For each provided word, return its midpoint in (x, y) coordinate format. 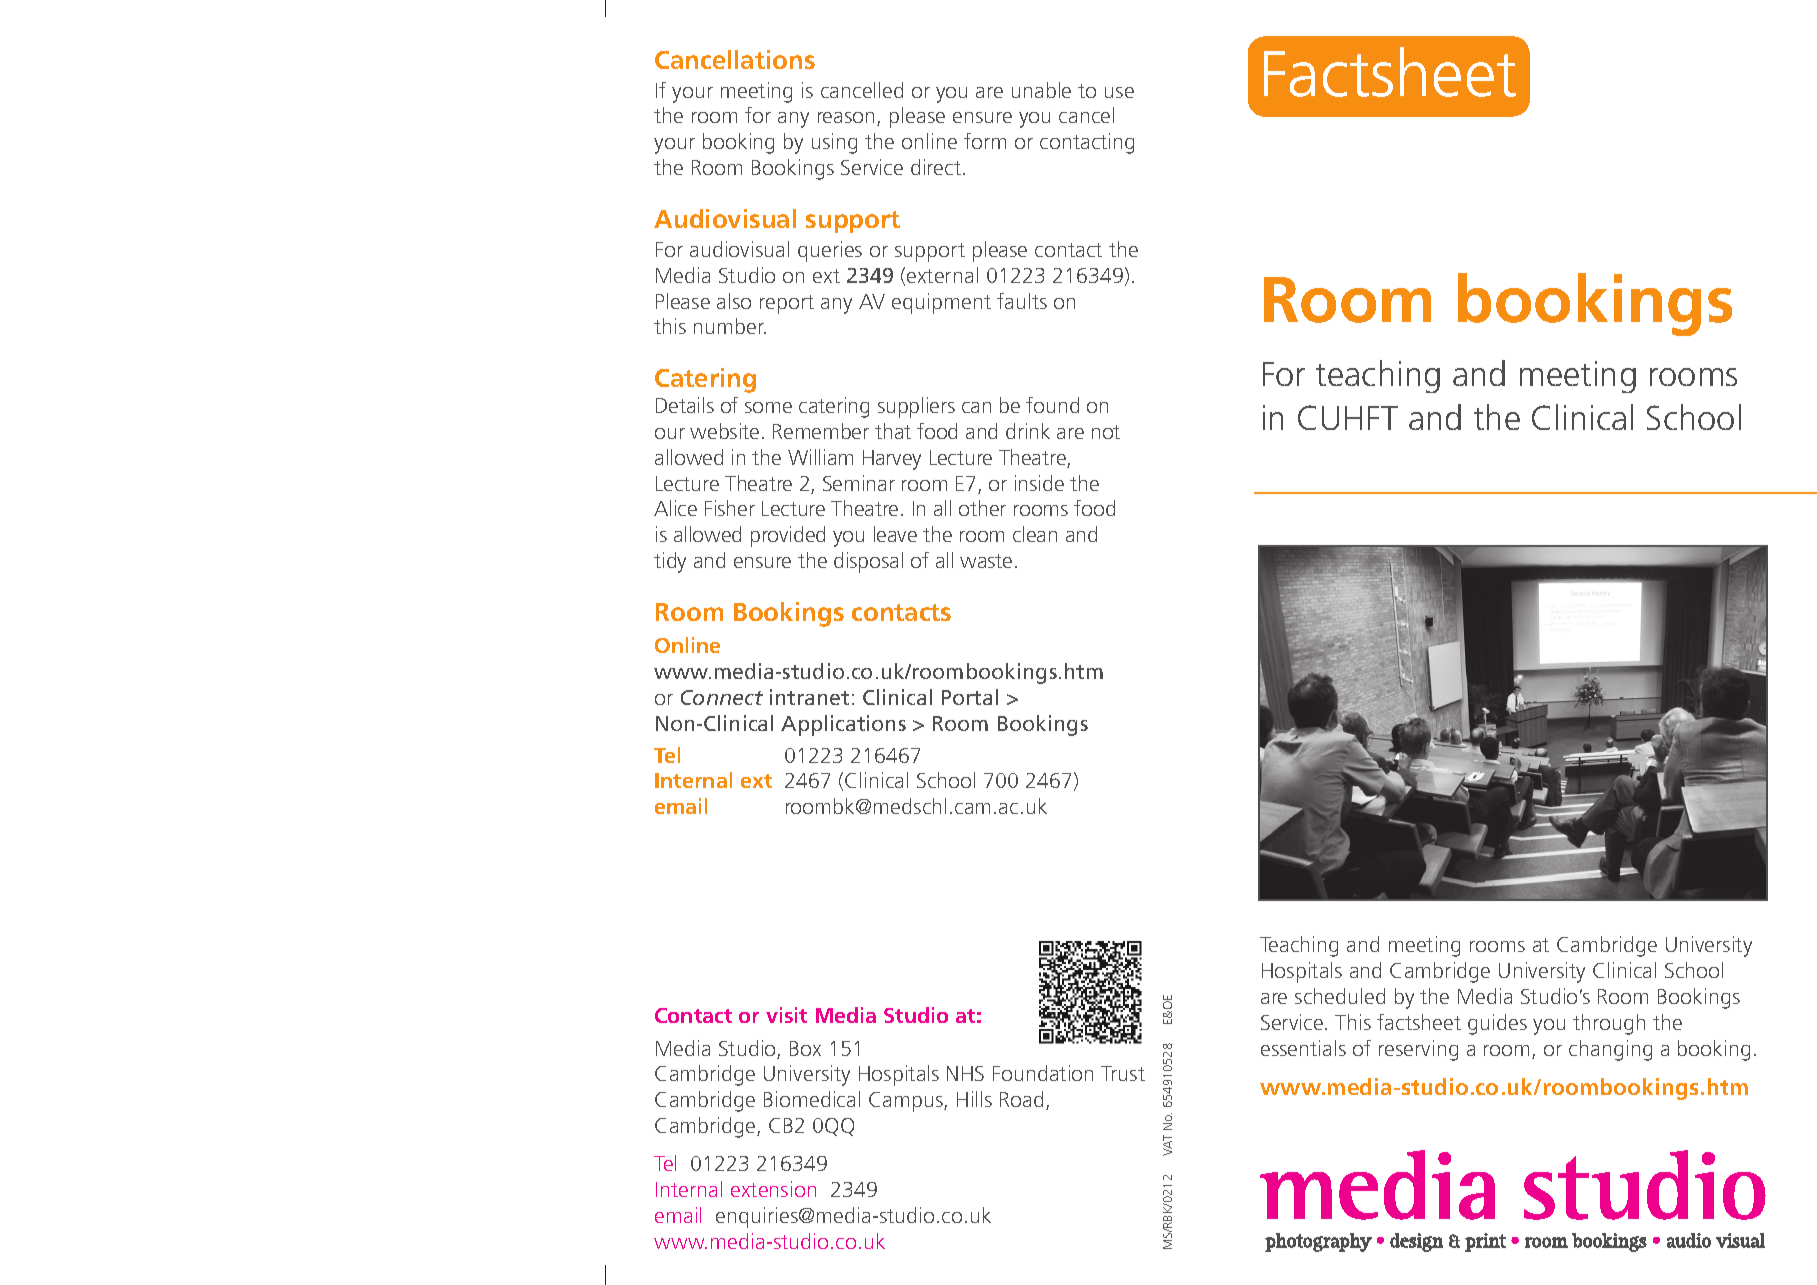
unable (1041, 90)
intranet (809, 697)
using (834, 143)
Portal (970, 697)
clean (1035, 534)
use (1119, 92)
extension (773, 1189)
